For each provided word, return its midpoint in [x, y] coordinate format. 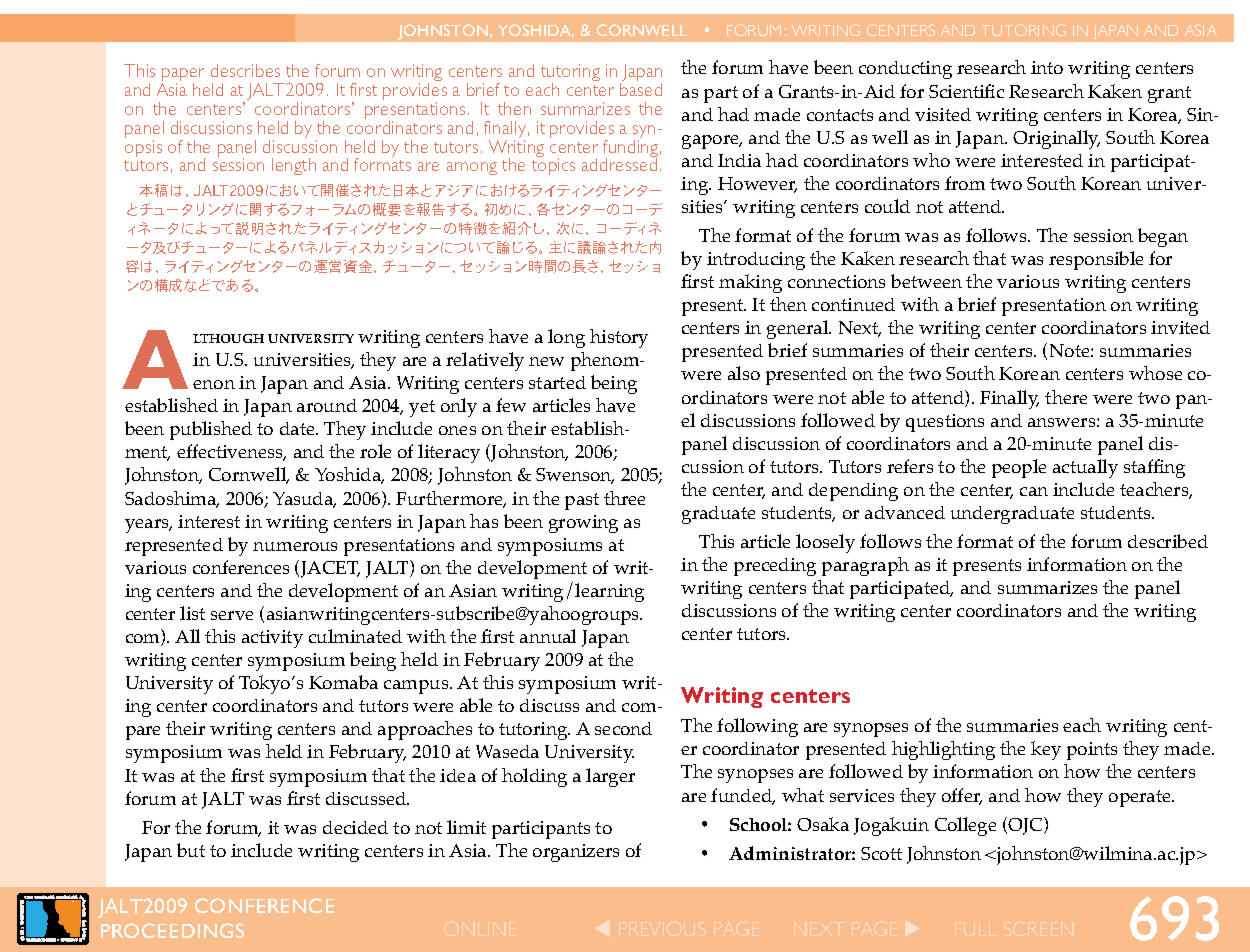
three [624, 498]
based [641, 89]
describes [245, 70]
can [1034, 491]
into [1047, 67]
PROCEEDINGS [172, 930]
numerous [295, 546]
